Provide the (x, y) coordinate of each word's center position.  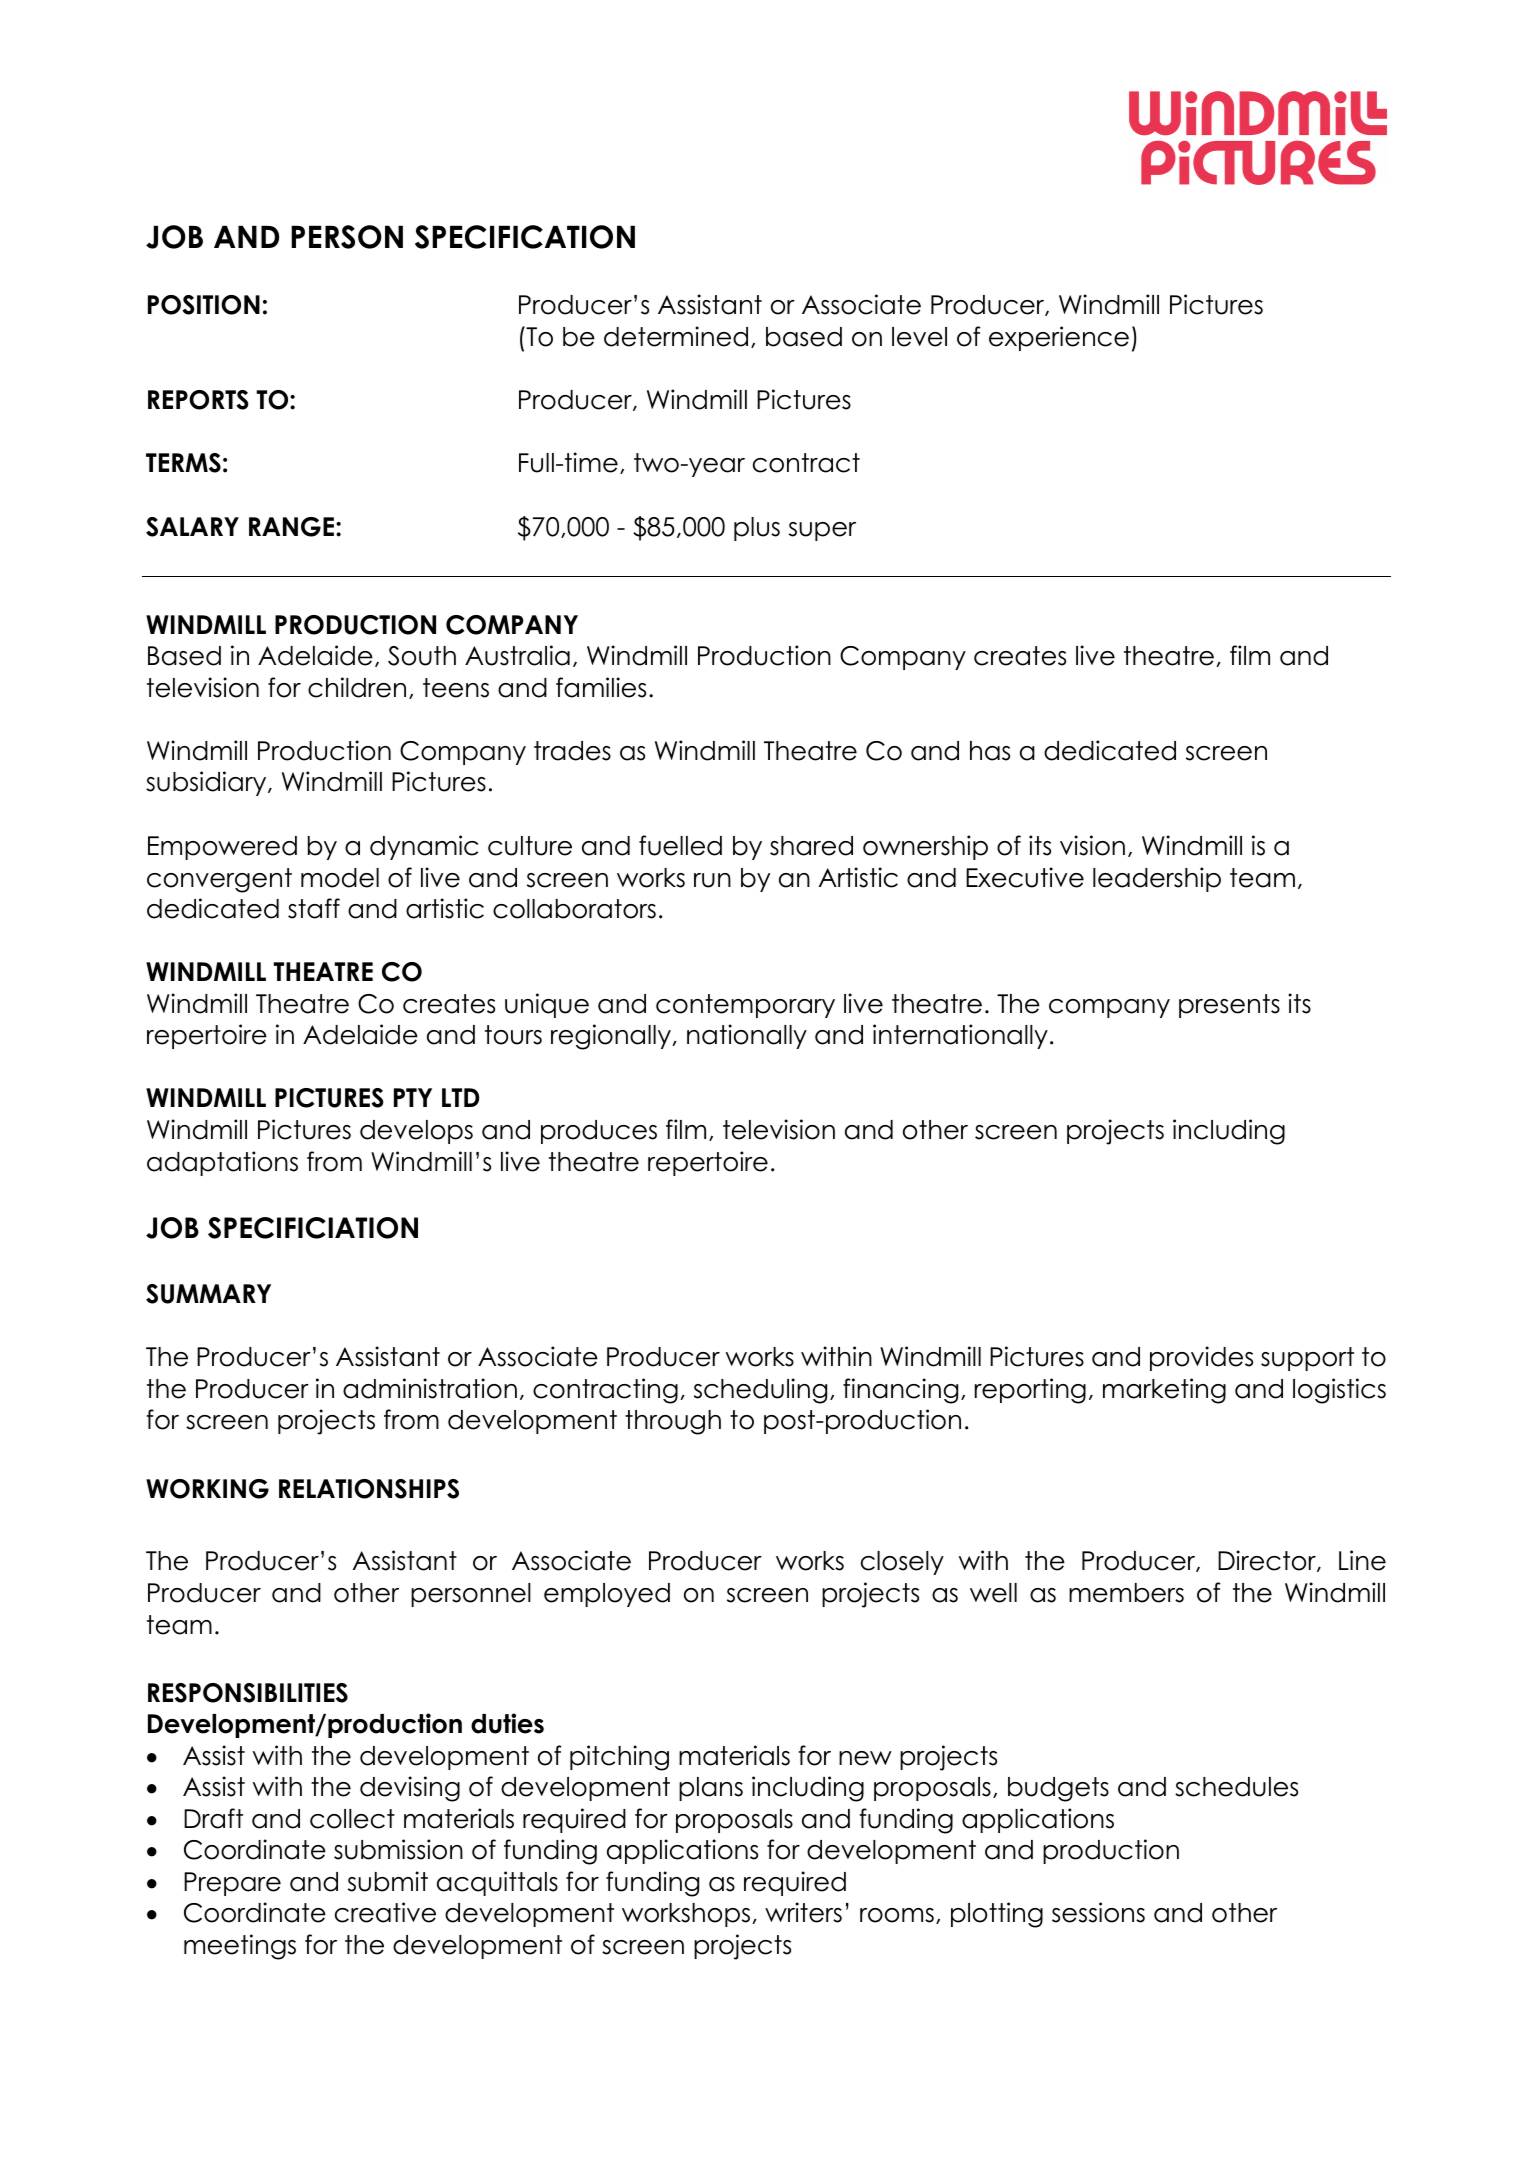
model (340, 878)
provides (1201, 1358)
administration (430, 1388)
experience (1059, 338)
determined (676, 336)
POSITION (204, 305)
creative (385, 1912)
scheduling (760, 1391)
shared (811, 846)
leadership (1157, 879)
